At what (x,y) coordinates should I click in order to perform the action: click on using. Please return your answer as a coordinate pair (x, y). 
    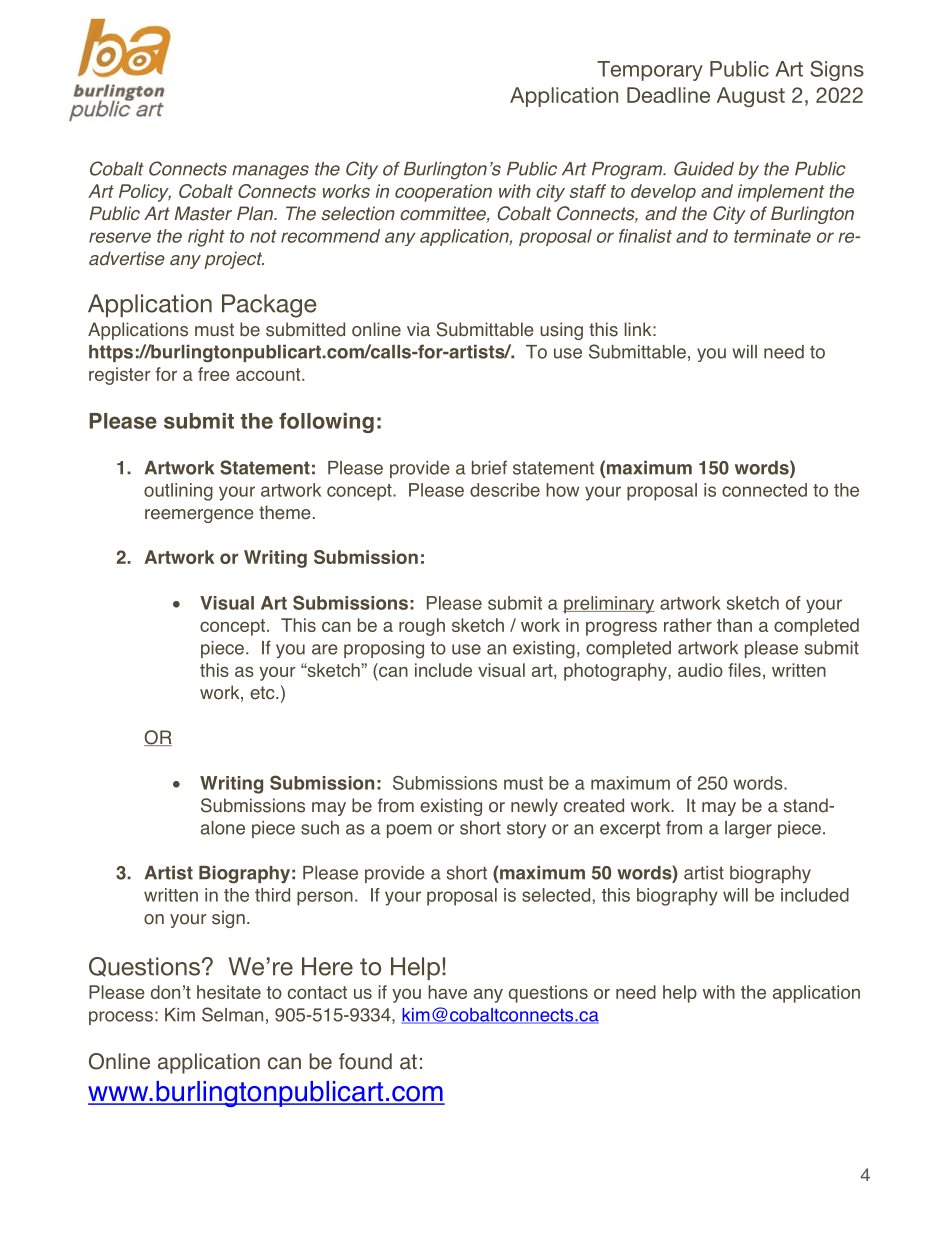
    Looking at the image, I should click on (561, 331).
